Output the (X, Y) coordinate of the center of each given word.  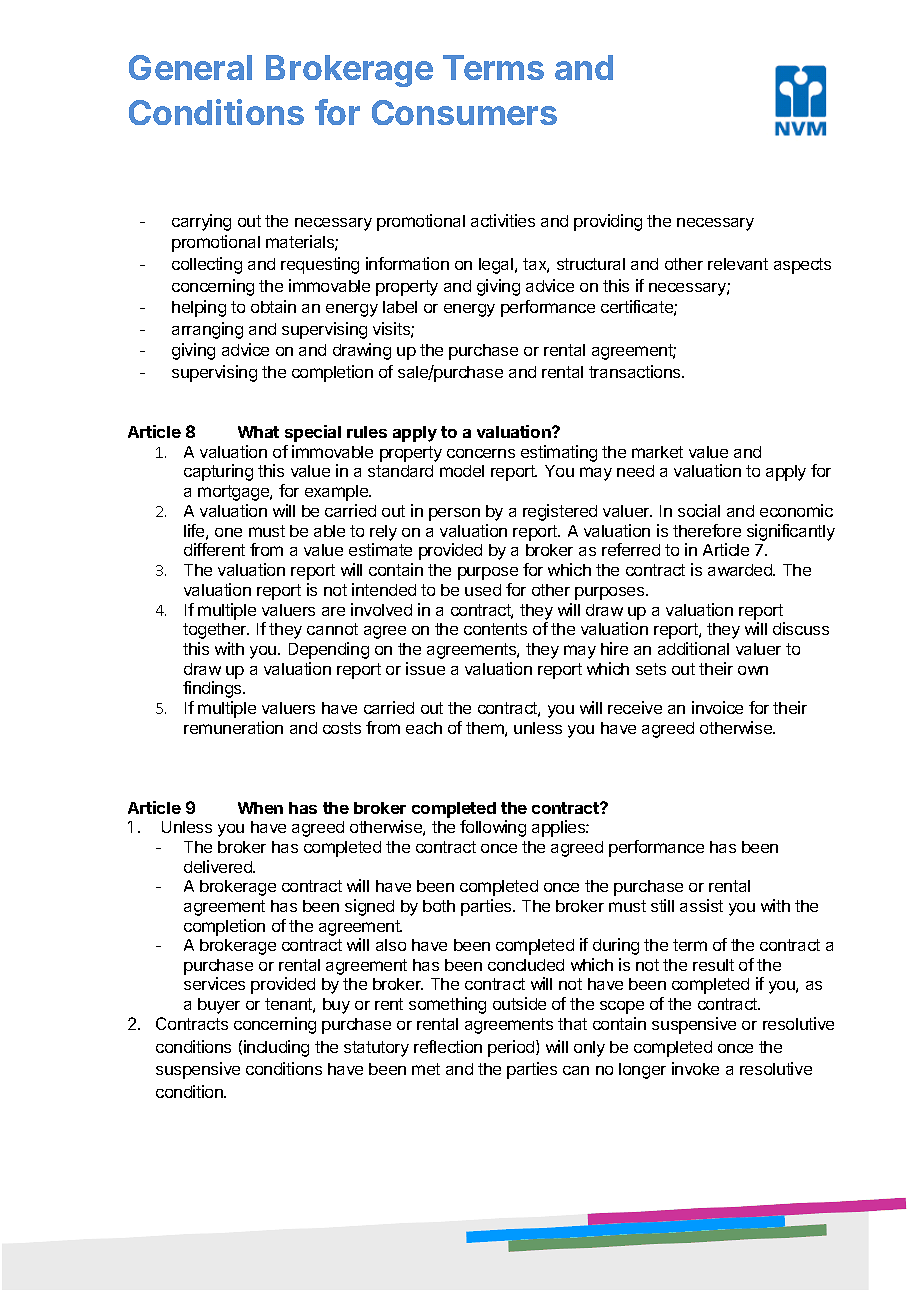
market (657, 452)
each (424, 728)
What (258, 432)
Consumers (464, 112)
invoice (717, 707)
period (512, 1048)
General (190, 67)
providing (608, 222)
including (276, 1048)
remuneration (233, 727)
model (462, 471)
